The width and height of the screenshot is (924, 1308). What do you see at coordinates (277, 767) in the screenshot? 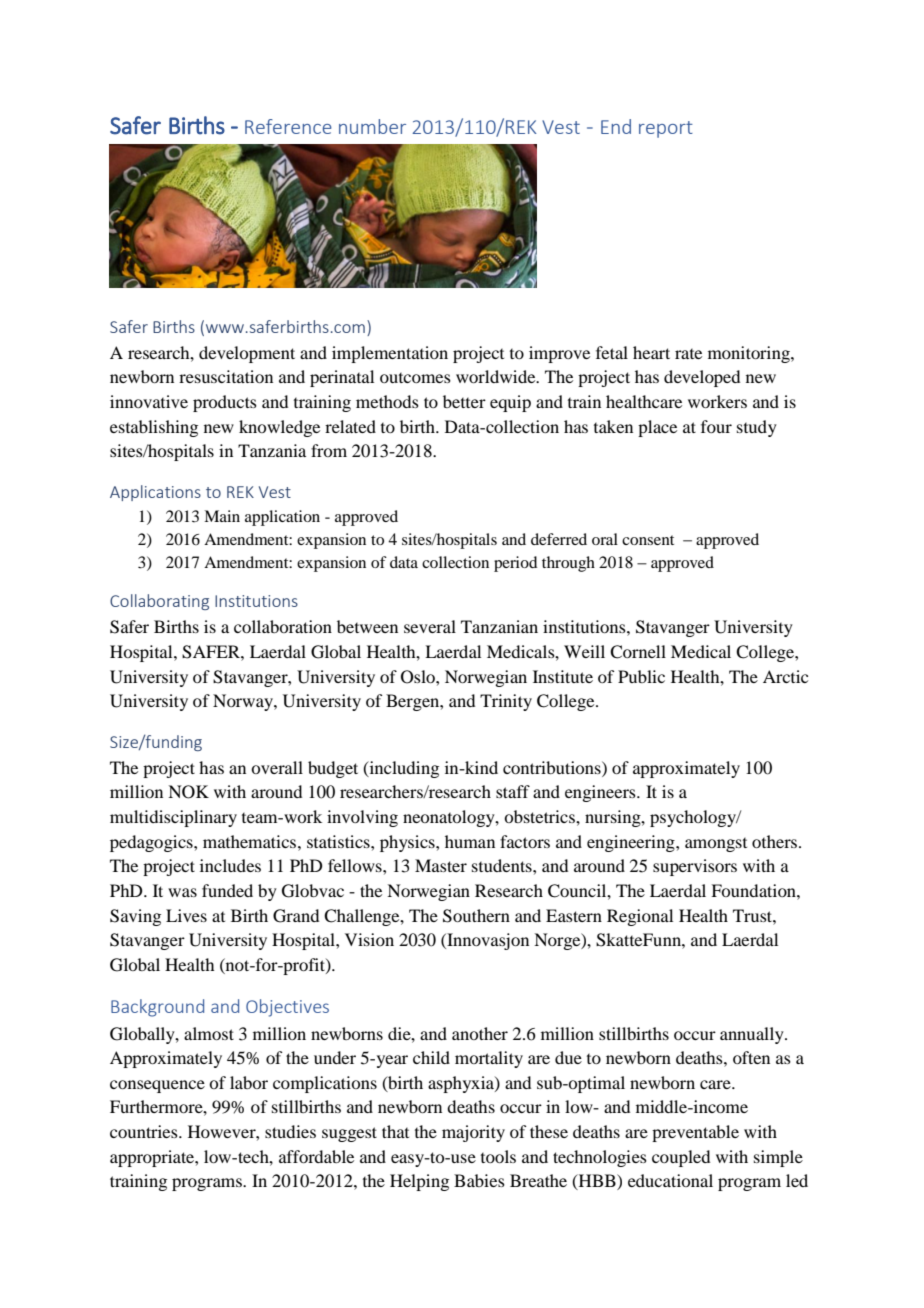
I see `overall` at bounding box center [277, 767].
